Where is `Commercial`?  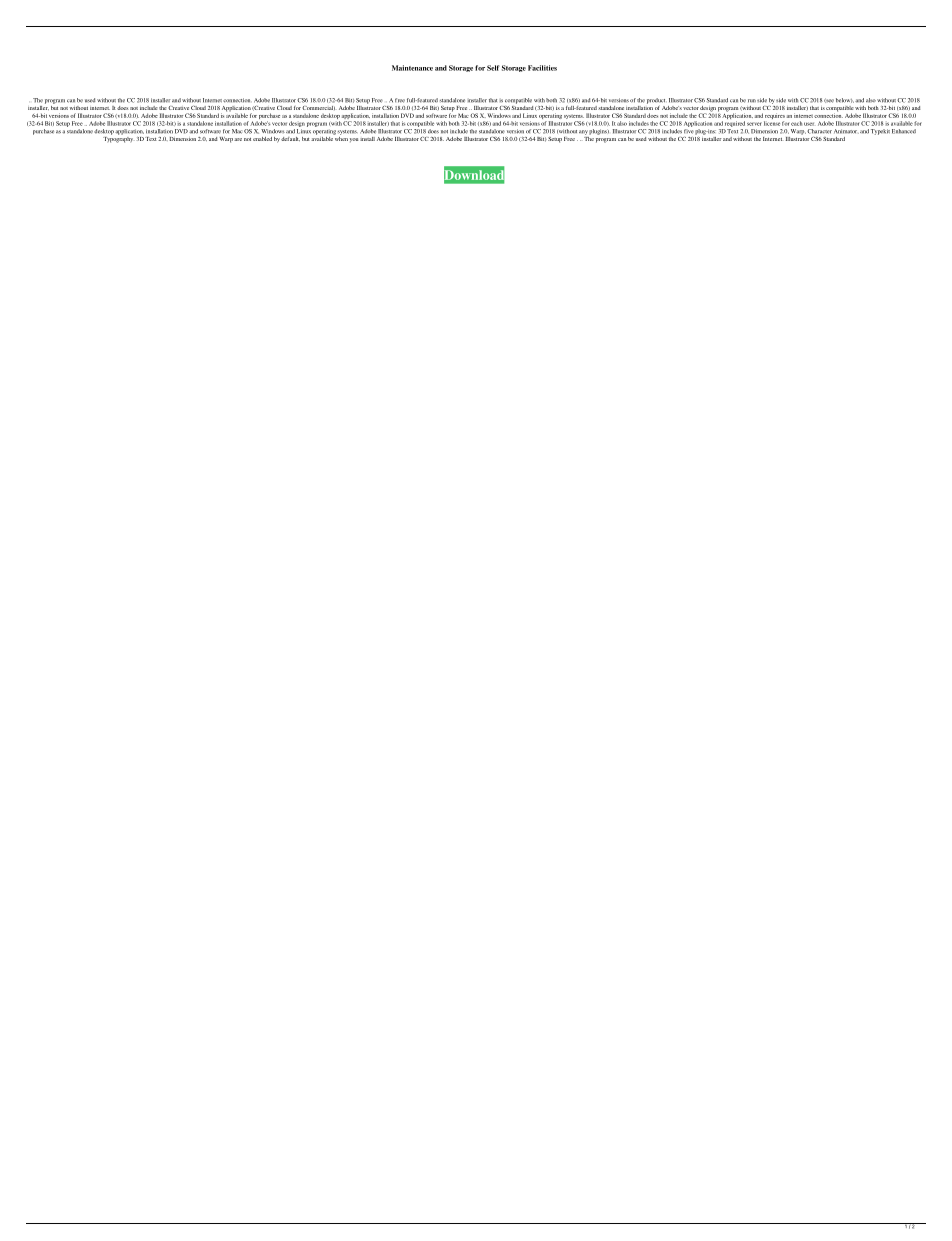
Commercial is located at coordinates (318, 108).
